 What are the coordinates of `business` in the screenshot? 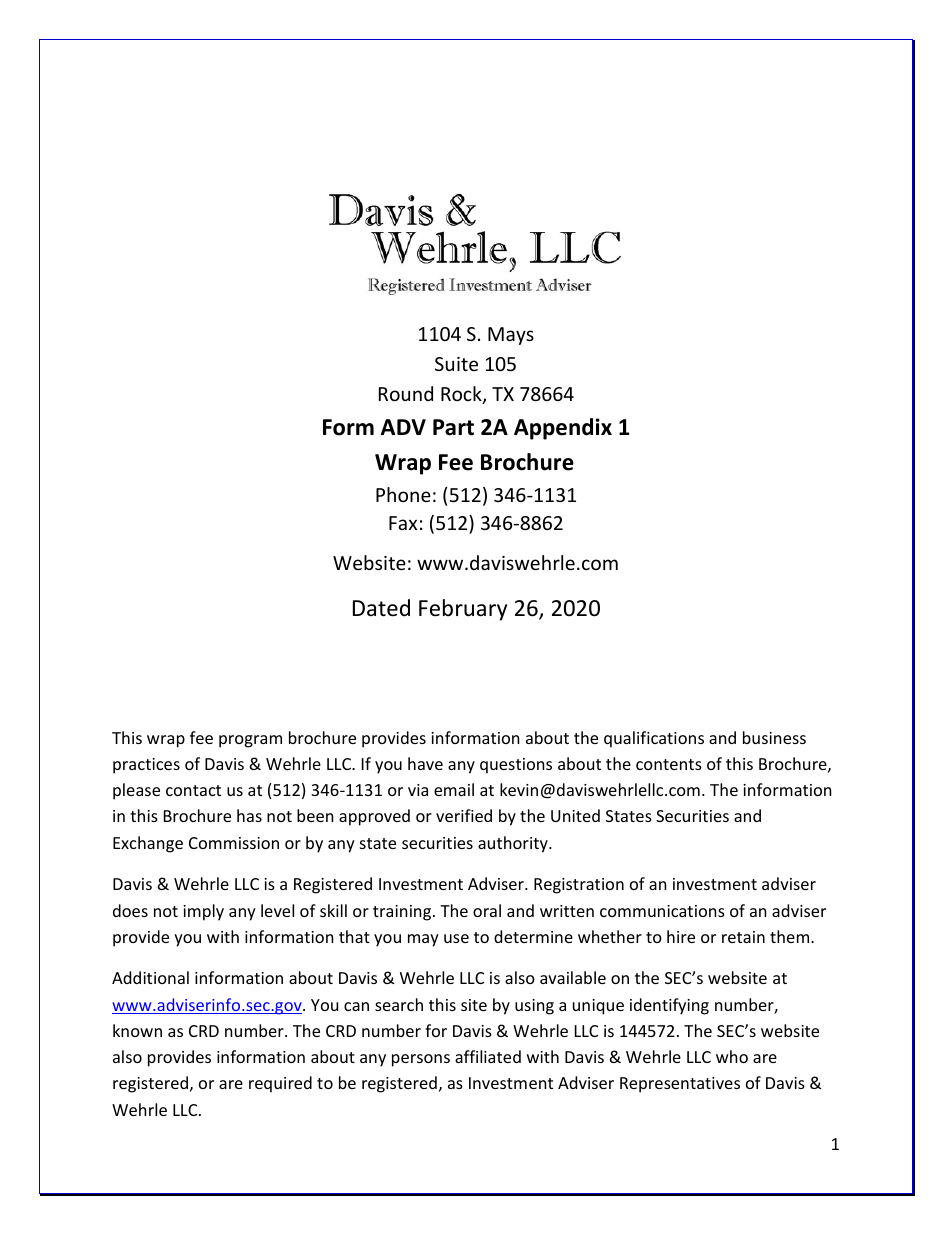 It's located at (774, 737).
